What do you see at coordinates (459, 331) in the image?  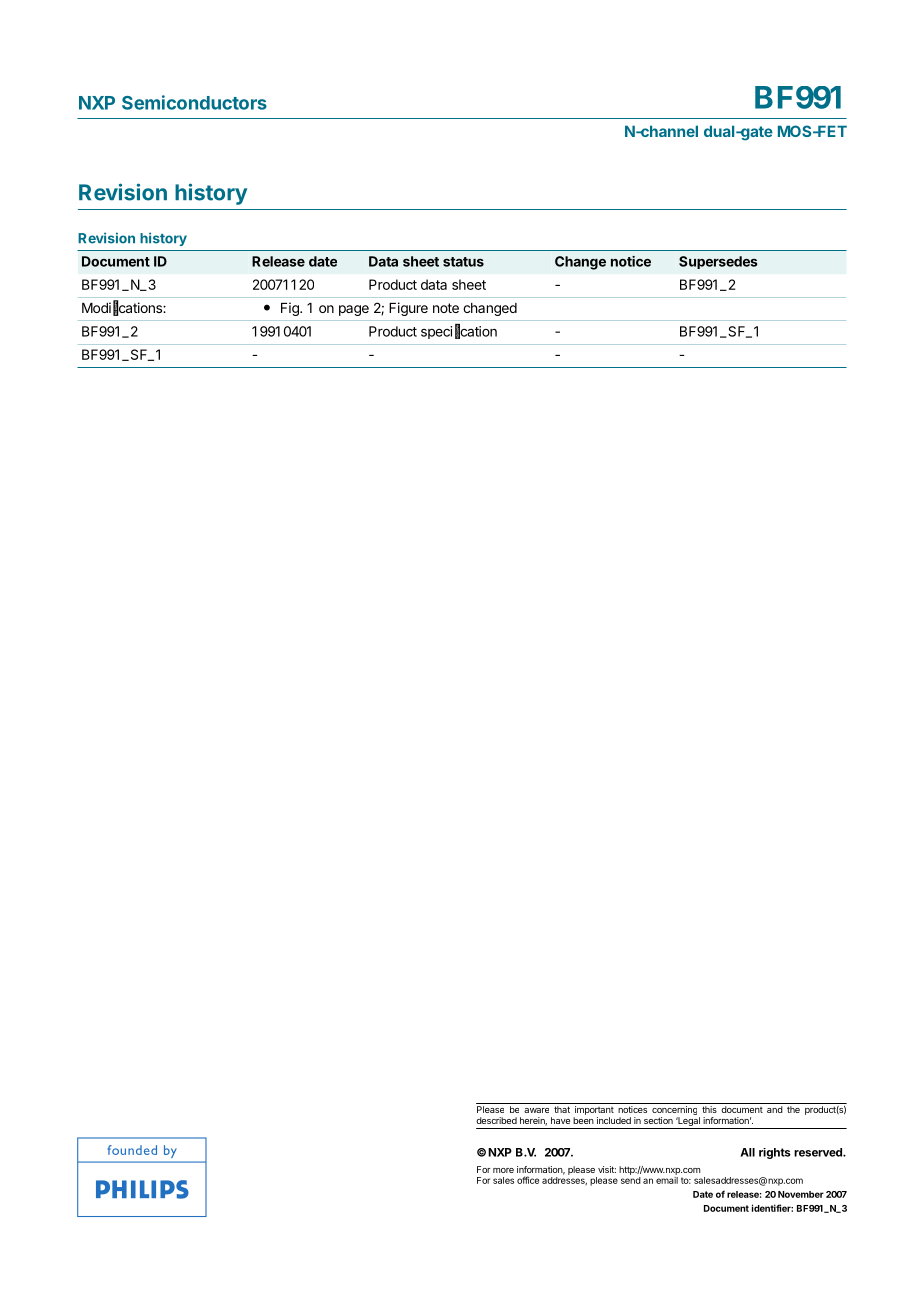 I see `specification` at bounding box center [459, 331].
